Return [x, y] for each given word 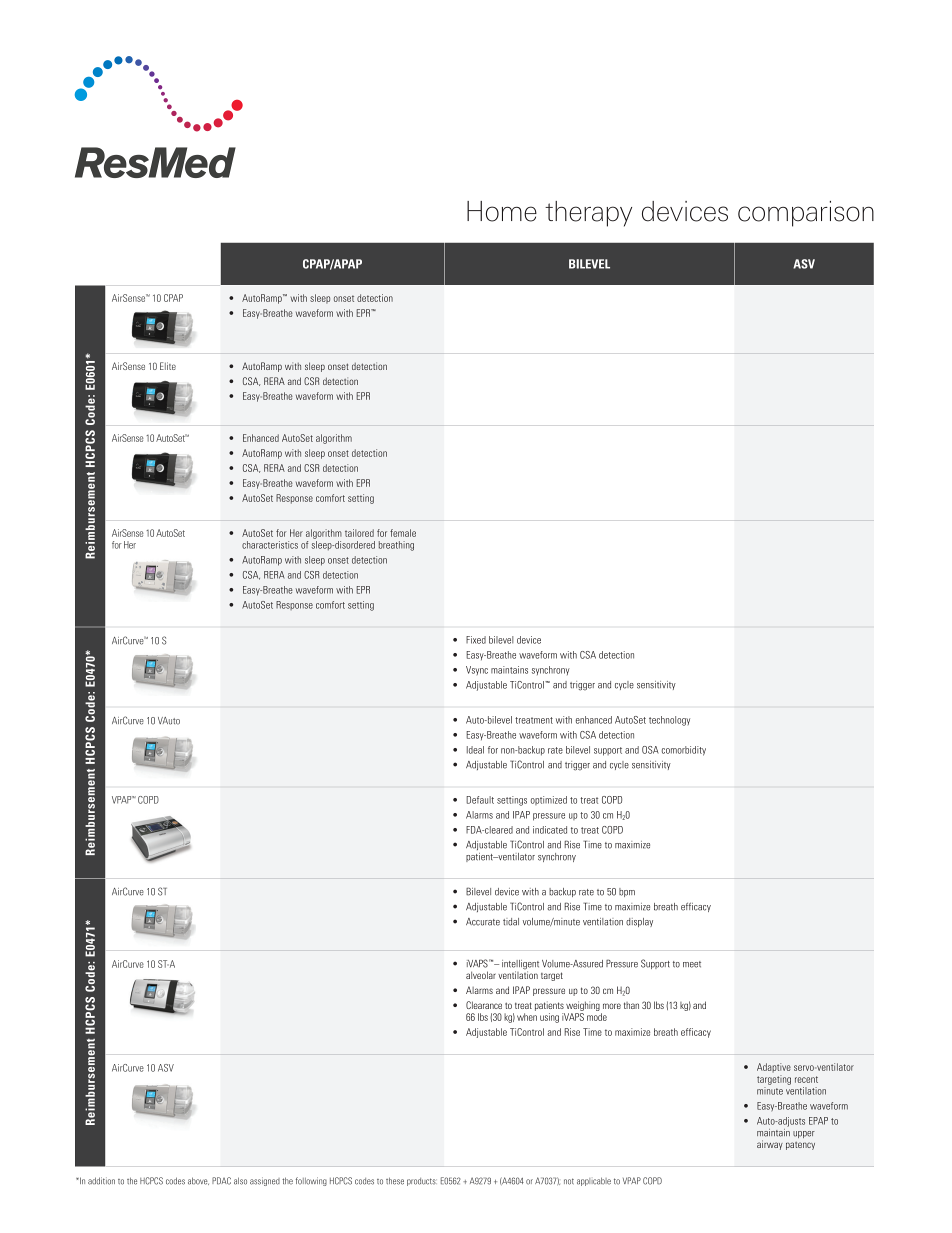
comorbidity [684, 751]
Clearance [484, 1005]
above [198, 1181]
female [403, 533]
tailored [359, 533]
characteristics [270, 545]
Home [502, 211]
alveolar [481, 975]
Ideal [475, 750]
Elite [168, 366]
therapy [588, 214]
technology [669, 721]
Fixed [476, 640]
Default [480, 800]
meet [692, 964]
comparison [806, 214]
